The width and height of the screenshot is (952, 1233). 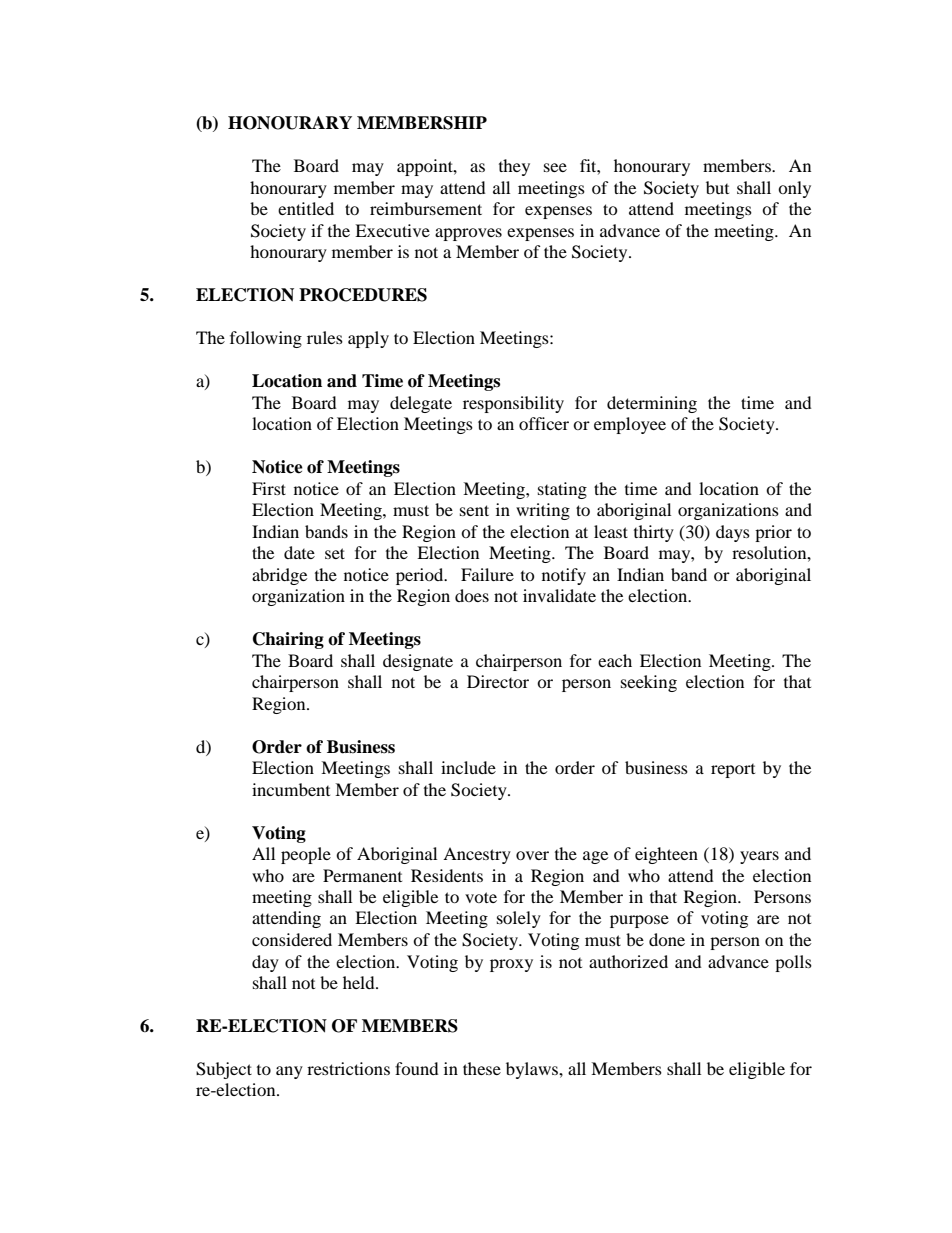 I want to click on they, so click(x=514, y=167).
